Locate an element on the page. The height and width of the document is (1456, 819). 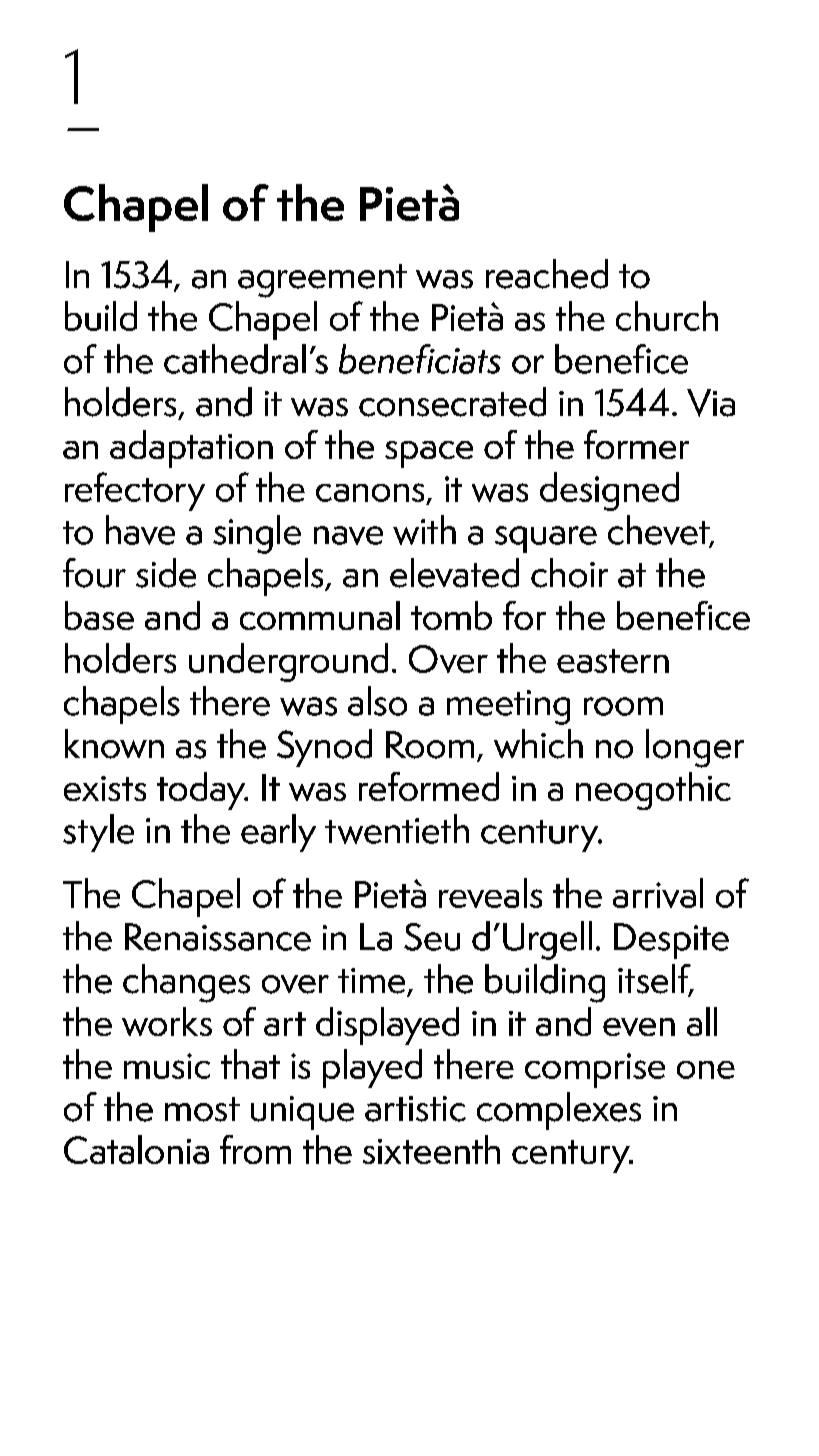
church is located at coordinates (667, 316).
